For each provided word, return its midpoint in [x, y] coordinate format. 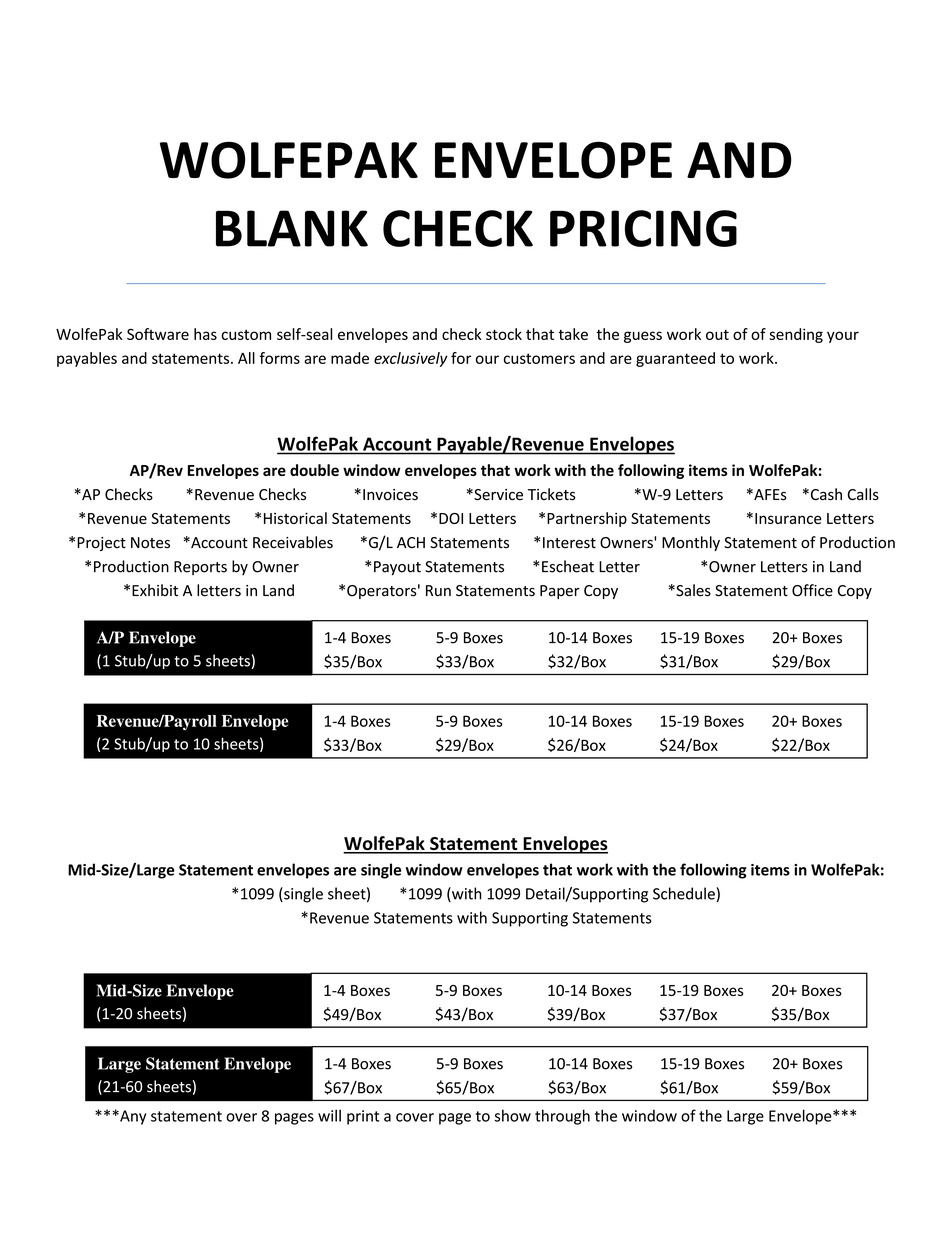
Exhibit [155, 590]
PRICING [643, 228]
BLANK [292, 228]
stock [504, 334]
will [329, 1115]
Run [438, 591]
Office [812, 590]
